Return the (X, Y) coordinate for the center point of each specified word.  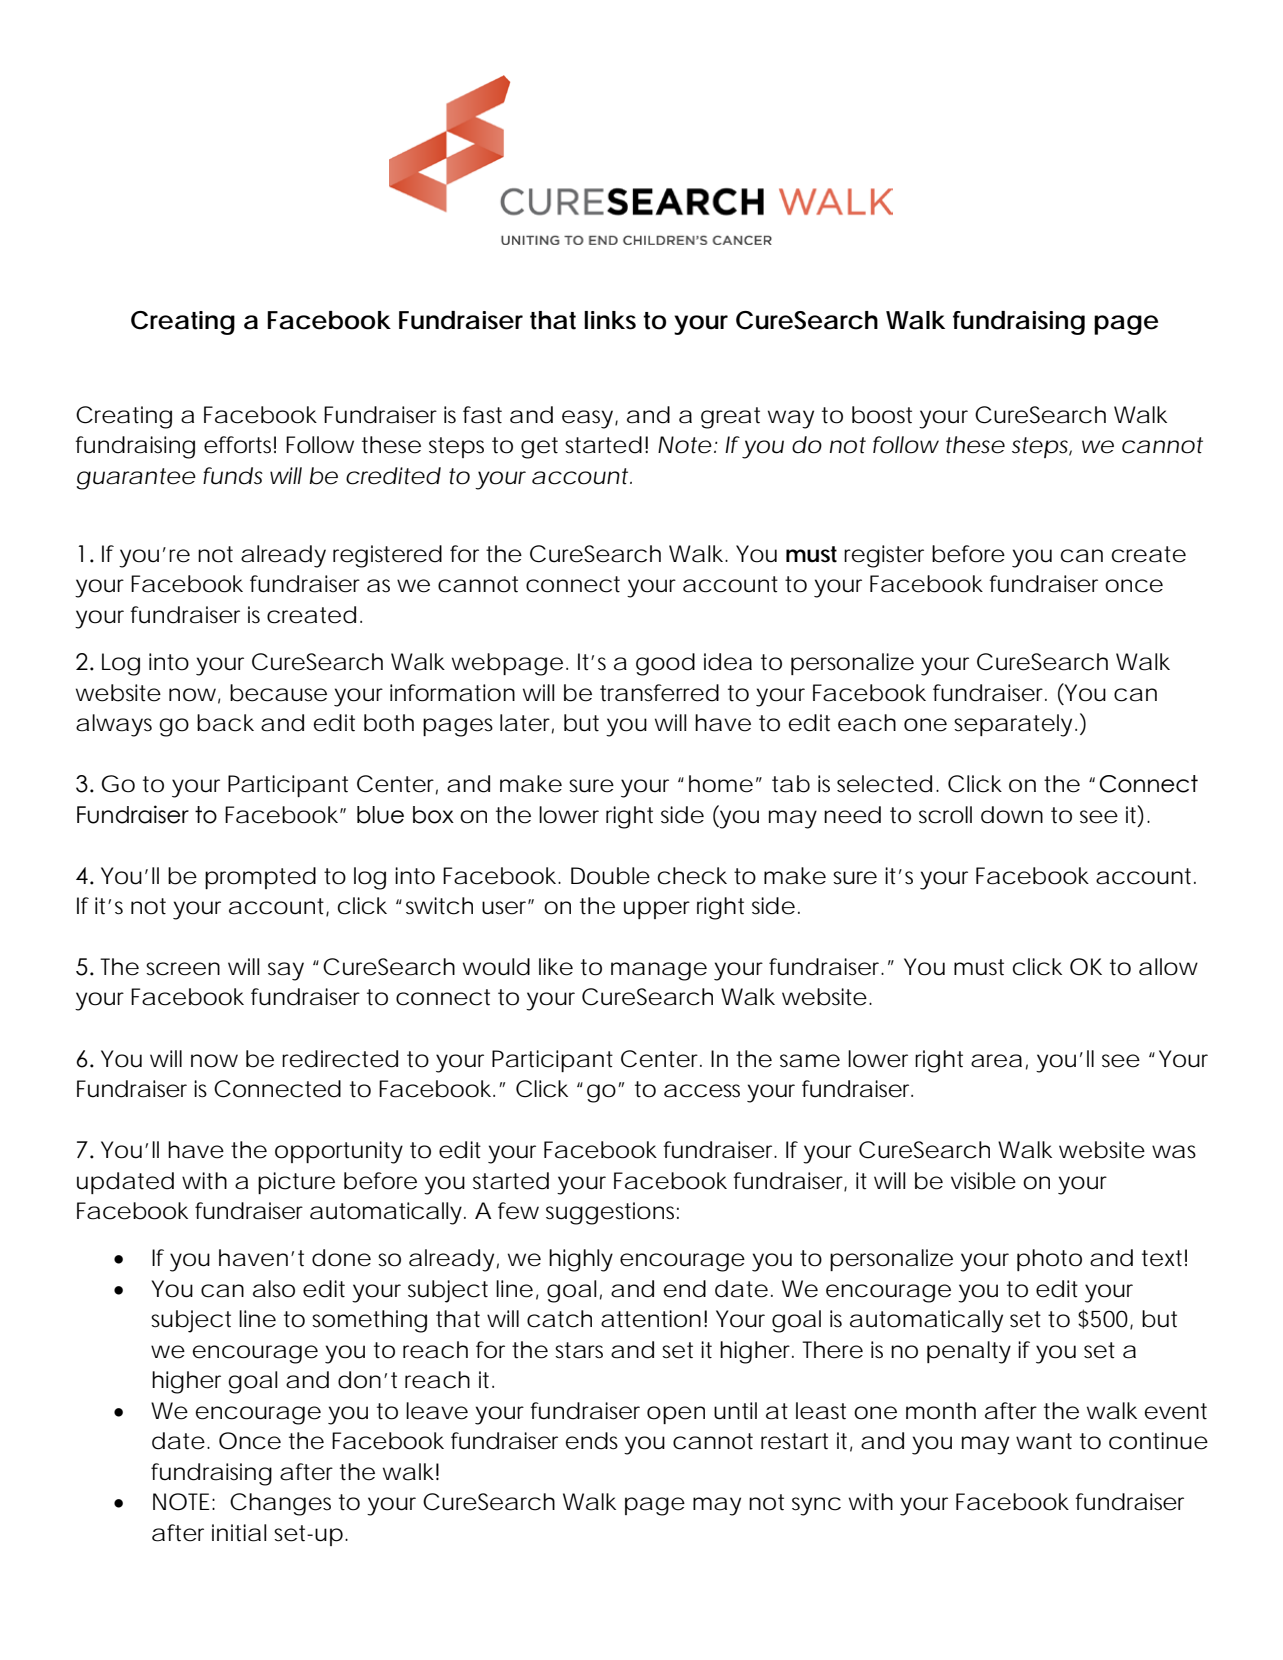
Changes (280, 1504)
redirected (340, 1059)
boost (882, 415)
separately (1013, 725)
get (539, 448)
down (1012, 815)
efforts (240, 445)
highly (581, 1260)
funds (233, 476)
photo (1049, 1260)
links (610, 320)
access (702, 1091)
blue (380, 815)
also (274, 1289)
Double (610, 876)
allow (1168, 967)
